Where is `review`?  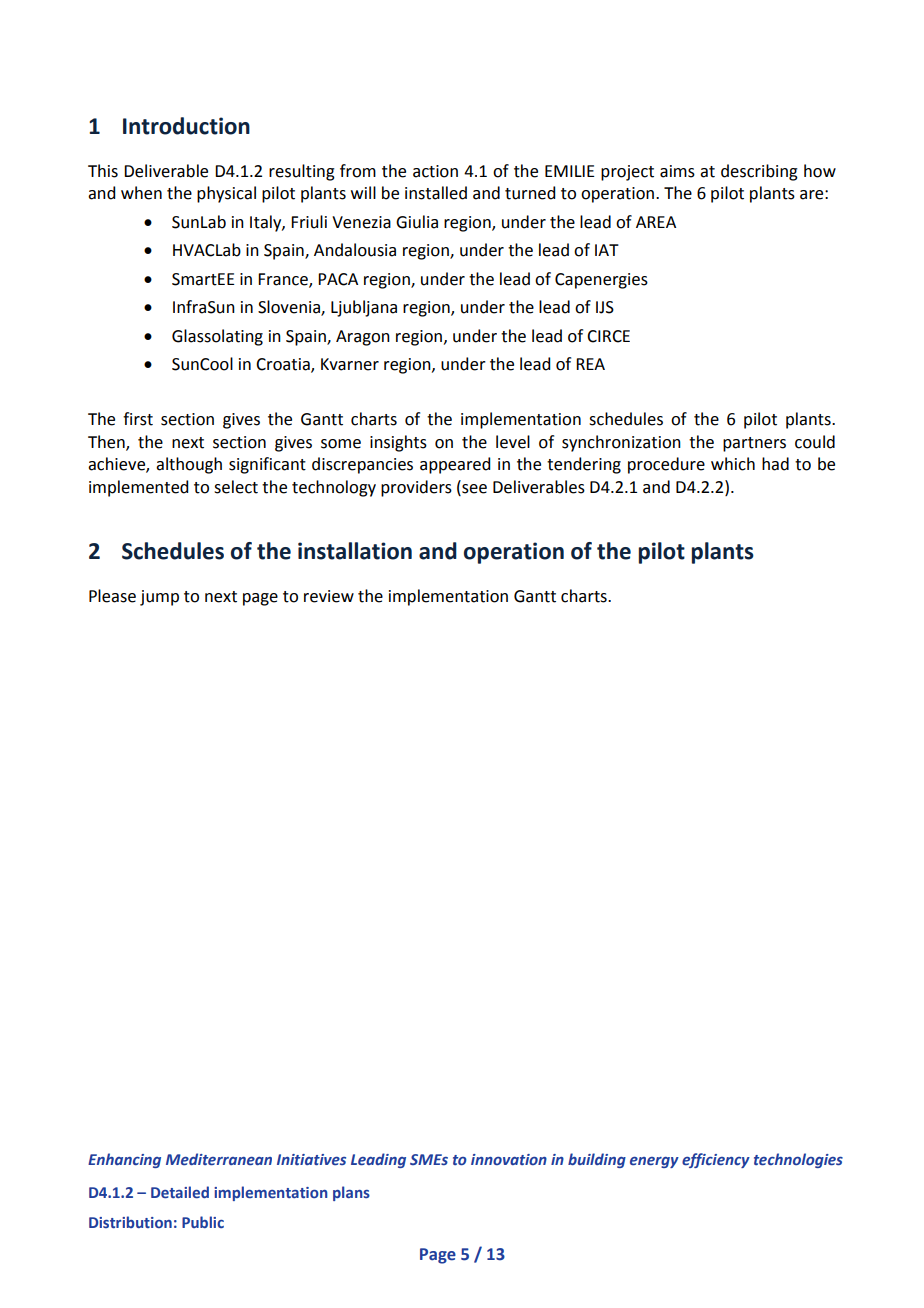
review is located at coordinates (329, 596).
